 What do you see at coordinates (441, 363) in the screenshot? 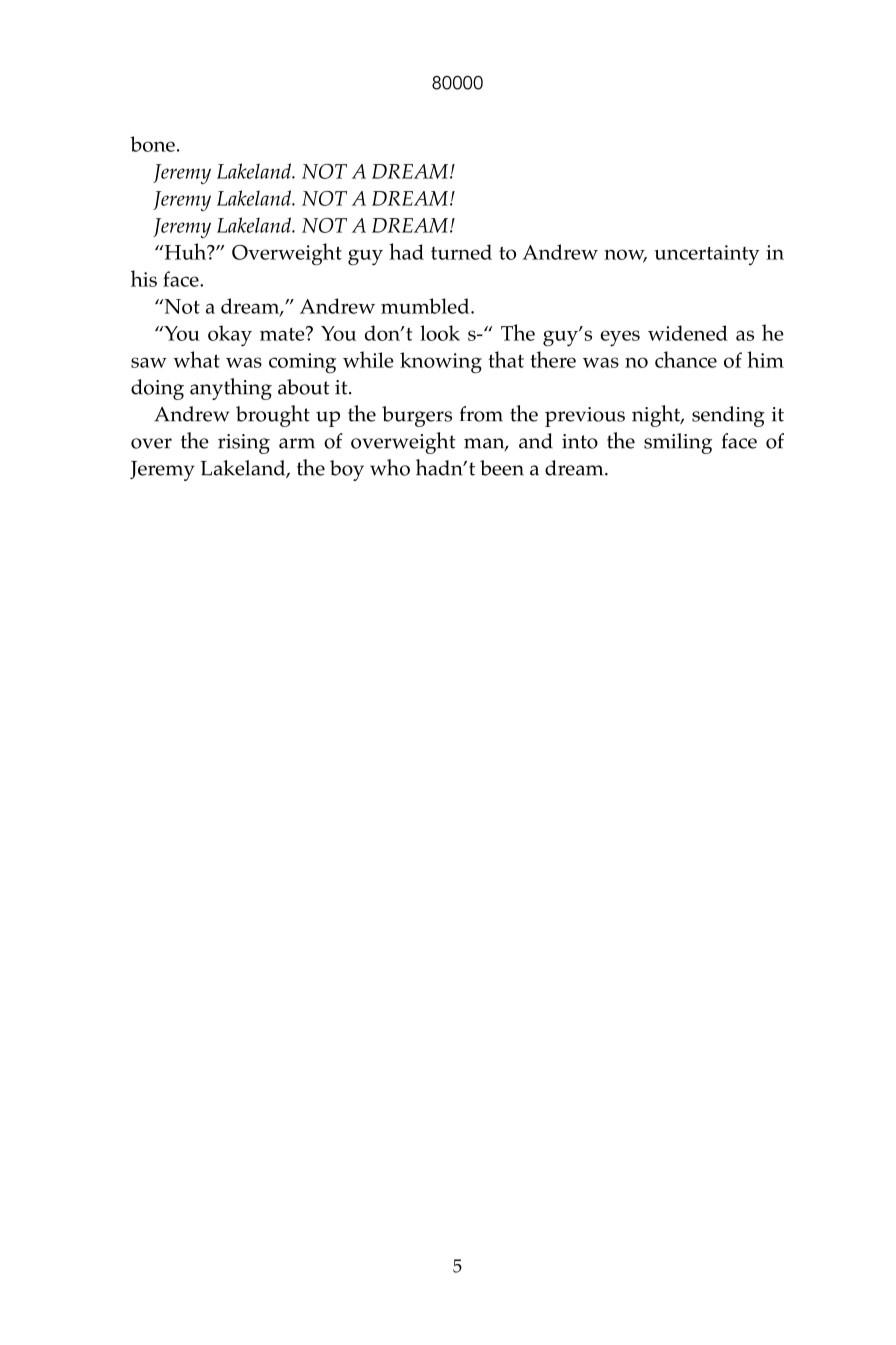
I see `knowing` at bounding box center [441, 363].
